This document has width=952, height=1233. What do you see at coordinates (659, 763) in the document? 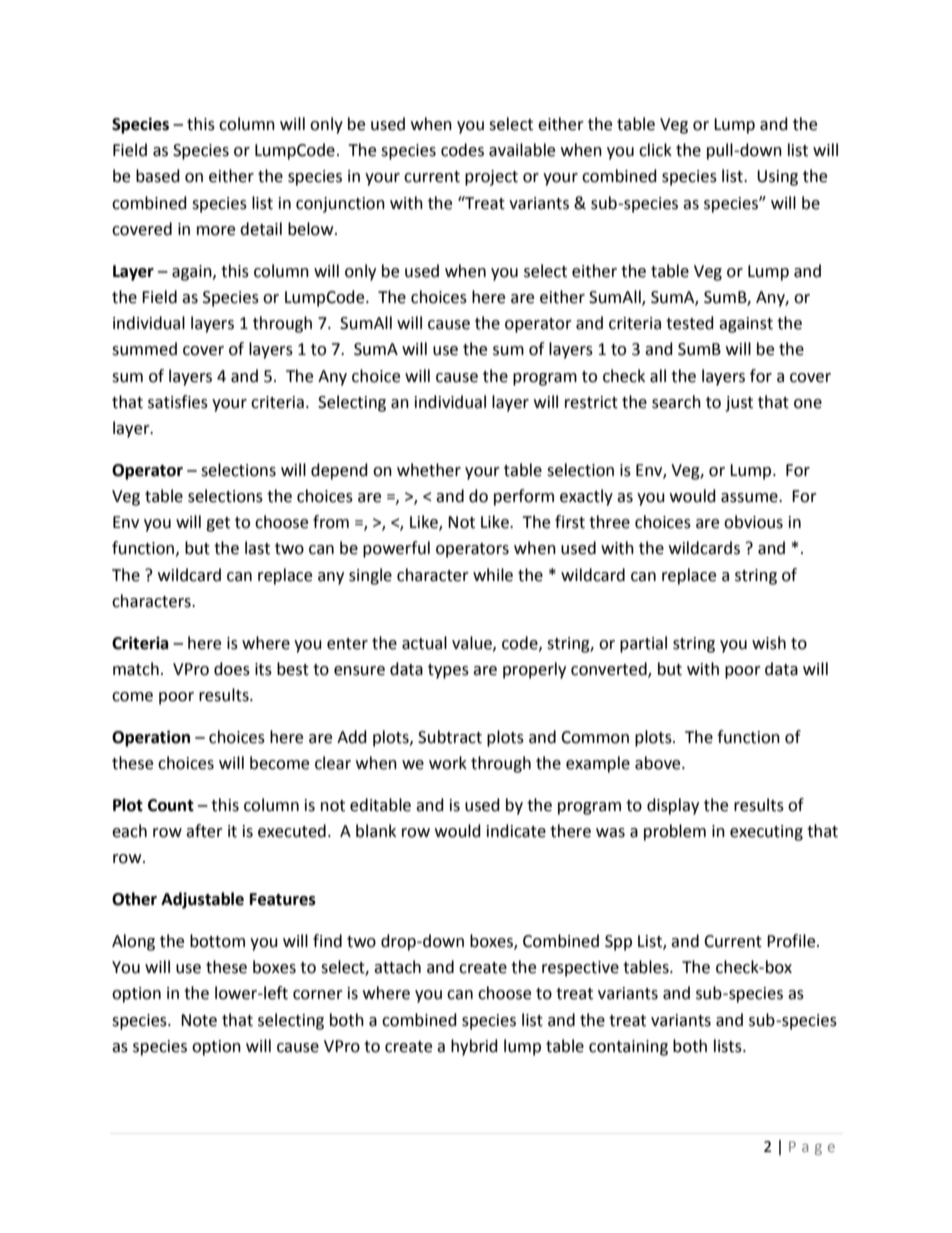
I see `above` at bounding box center [659, 763].
